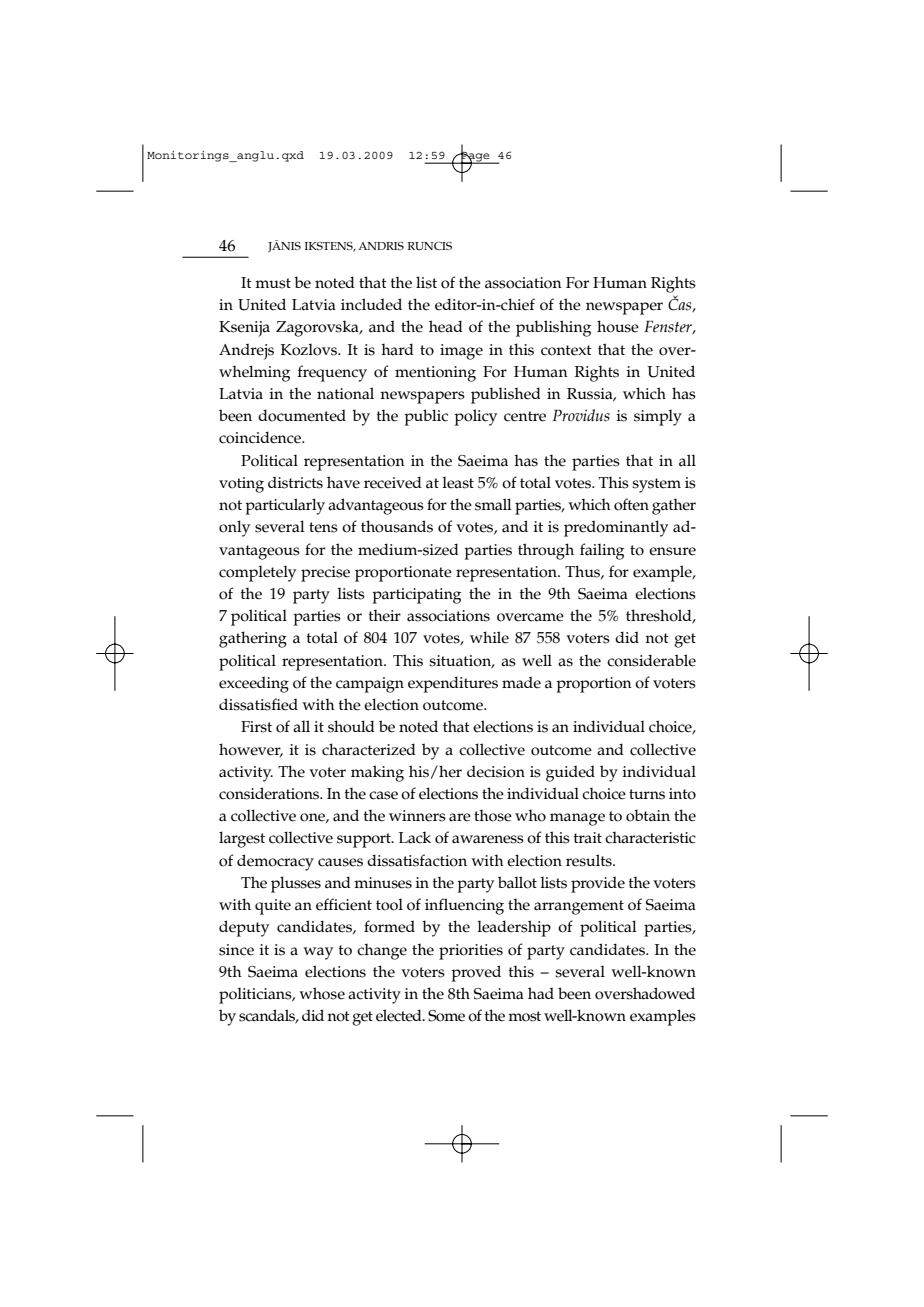 The width and height of the document is (924, 1307). Describe the element at coordinates (488, 839) in the document. I see `awareness` at that location.
